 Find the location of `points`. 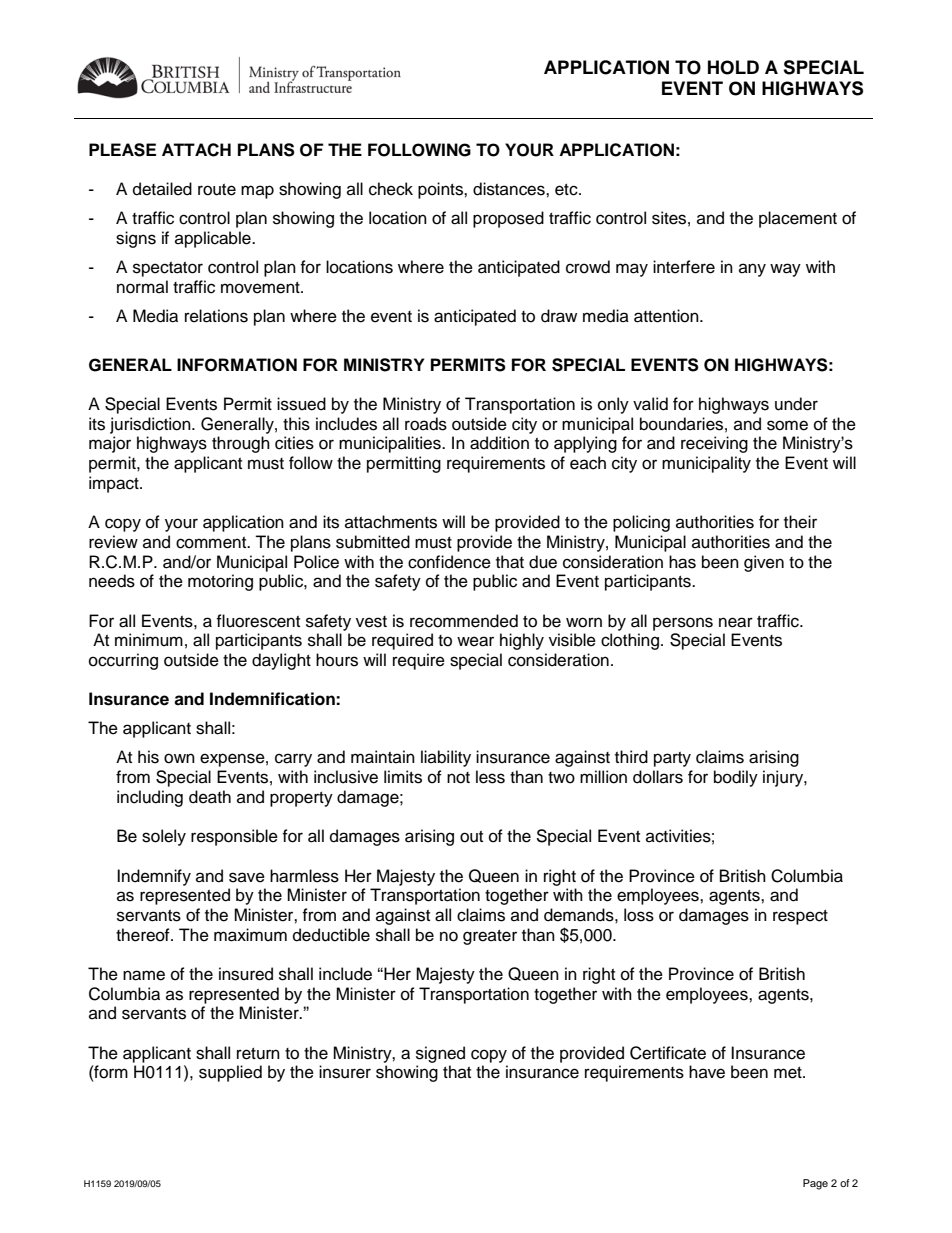

points is located at coordinates (441, 190).
